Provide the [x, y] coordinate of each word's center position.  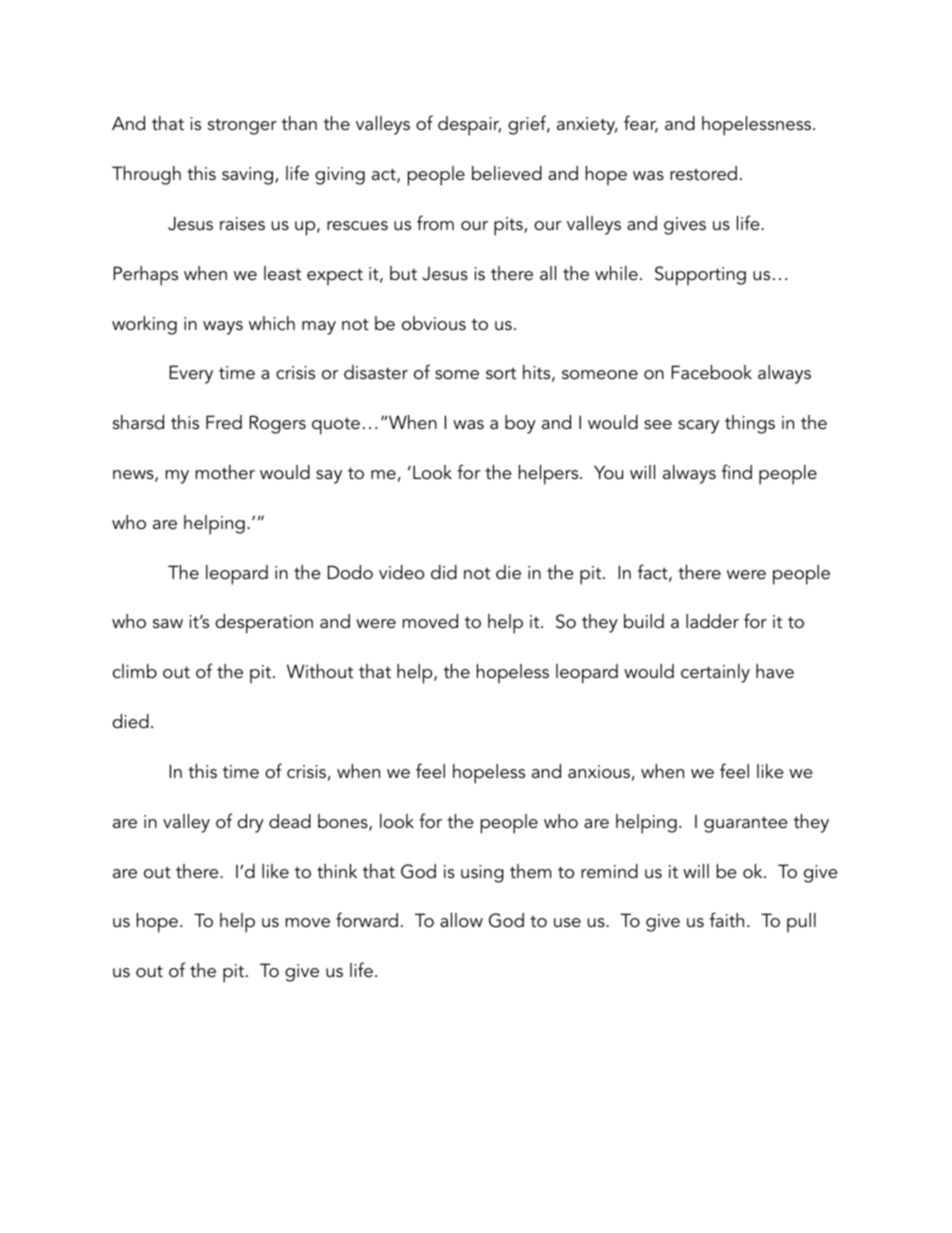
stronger [242, 126]
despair [469, 126]
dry [250, 823]
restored [703, 173]
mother [225, 472]
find [737, 472]
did [444, 572]
